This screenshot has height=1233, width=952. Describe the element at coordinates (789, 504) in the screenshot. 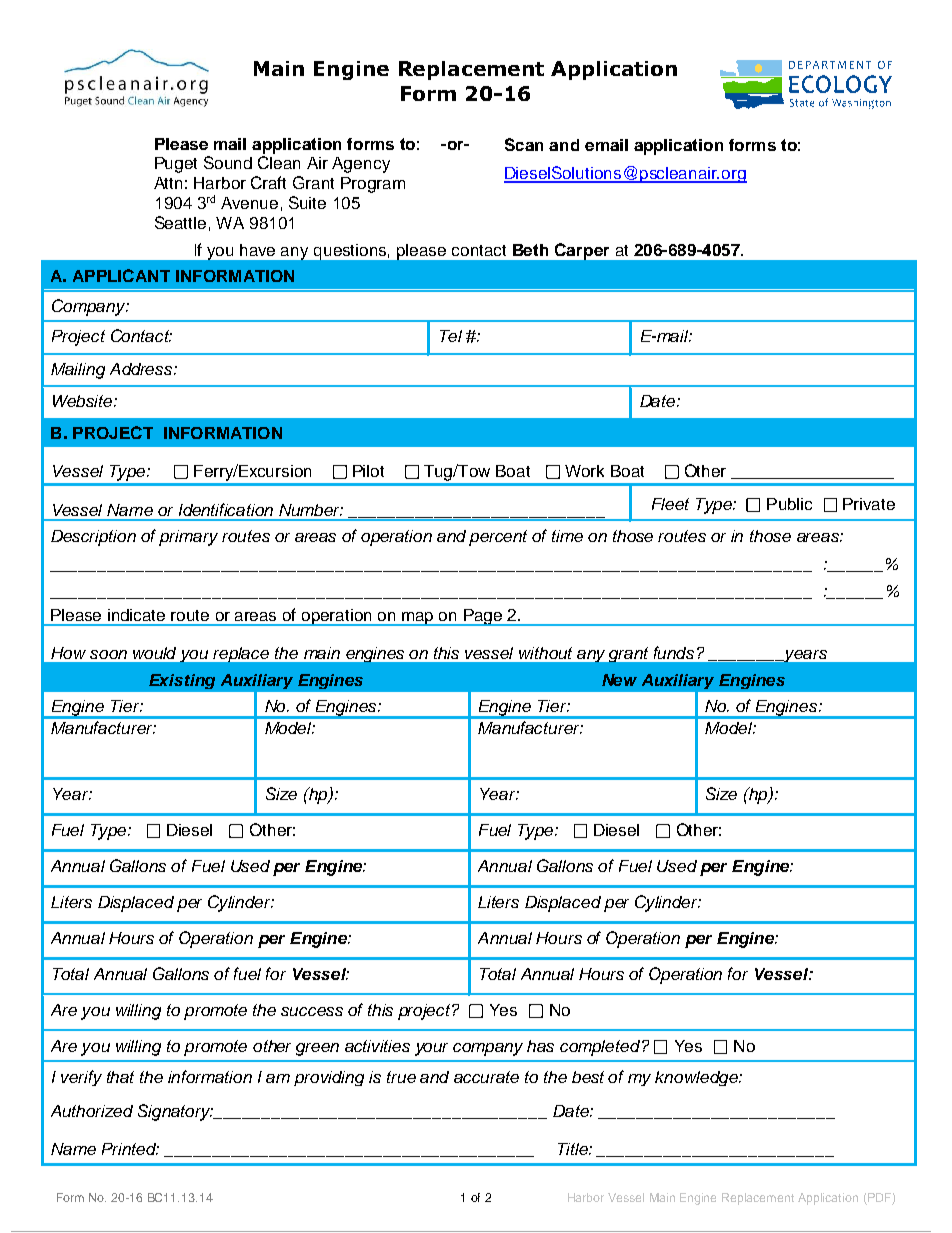

I see `Public` at that location.
